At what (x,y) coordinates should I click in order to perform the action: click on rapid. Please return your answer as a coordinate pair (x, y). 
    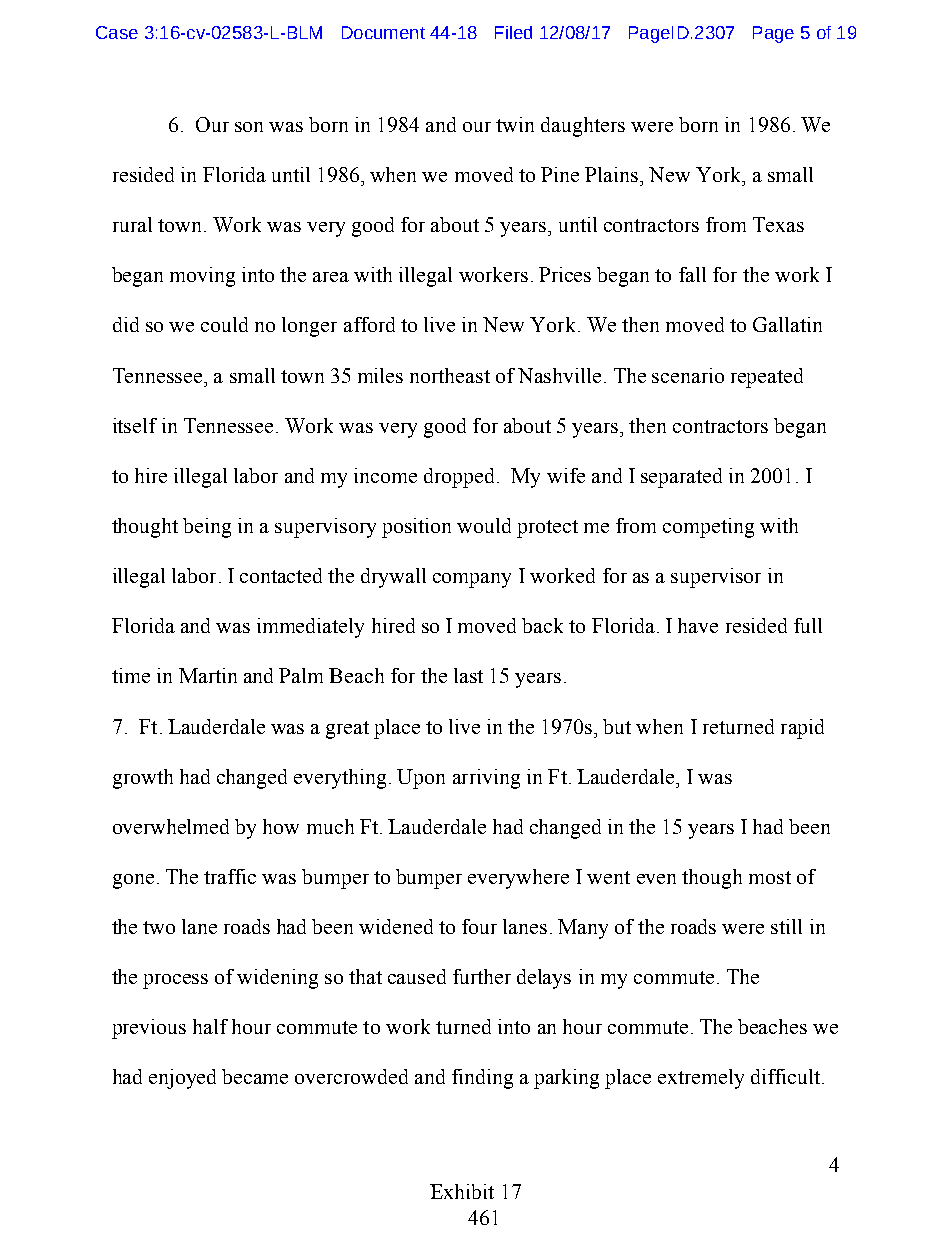
    Looking at the image, I should click on (802, 729).
